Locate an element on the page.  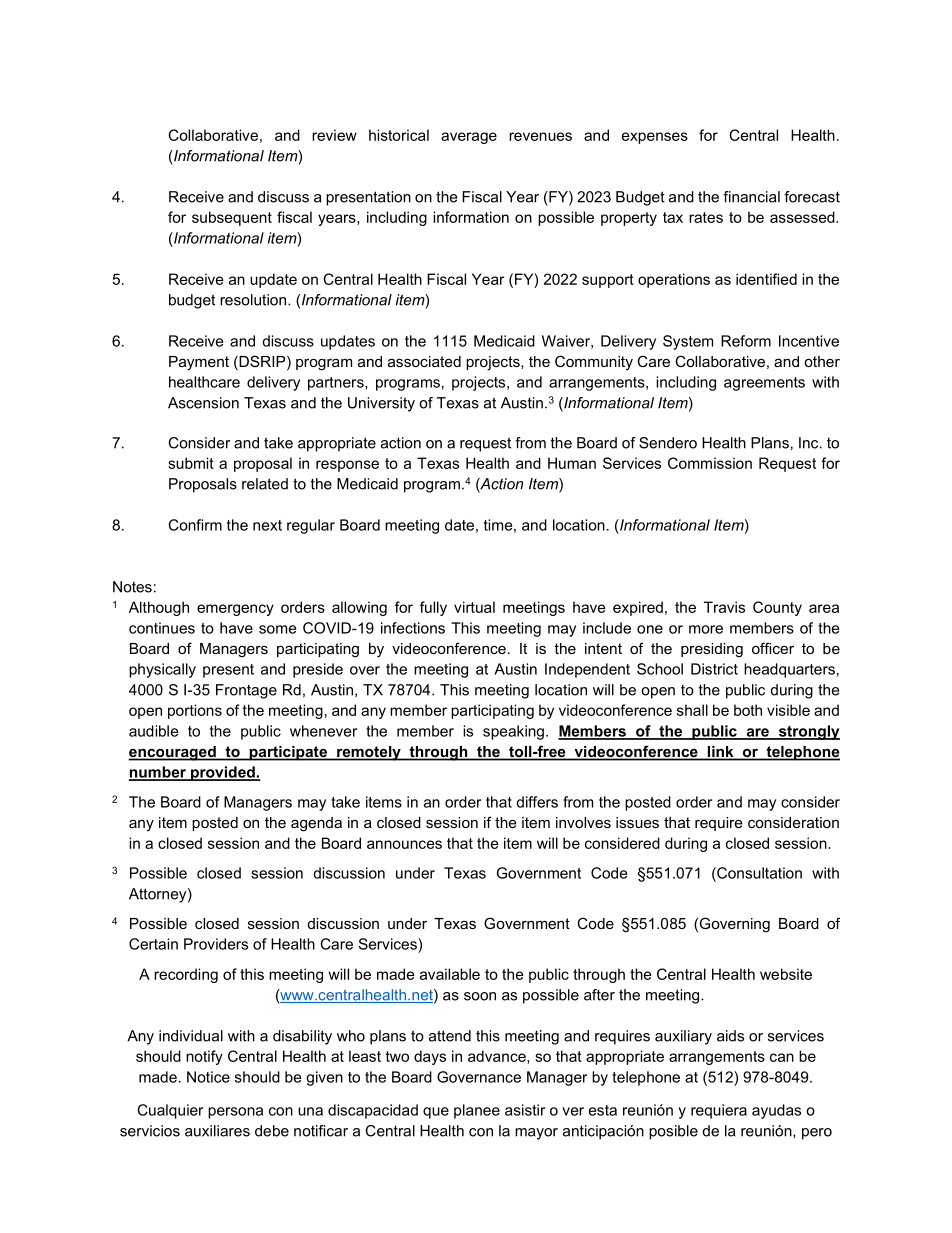
subsequent is located at coordinates (232, 218).
